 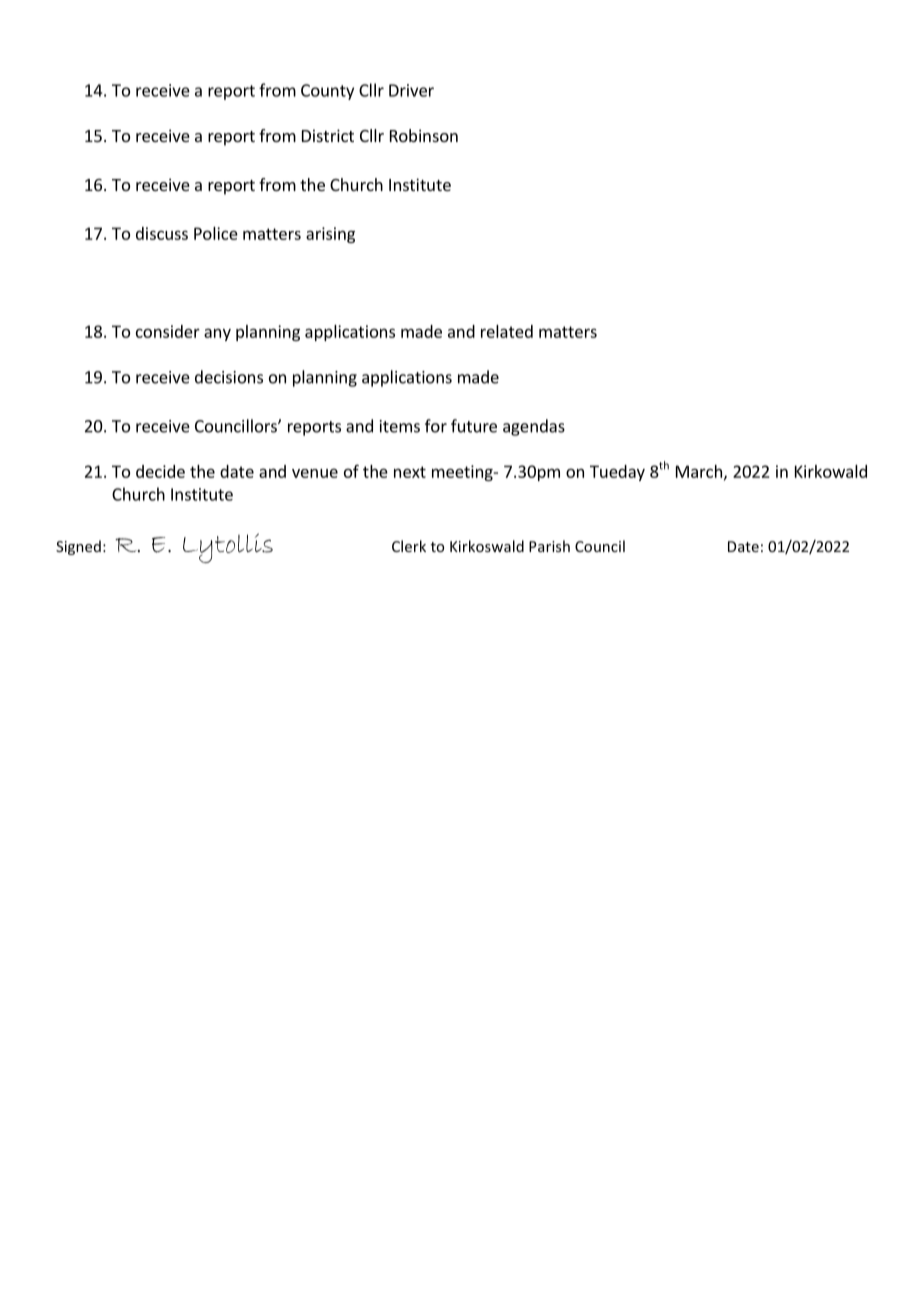 I want to click on Robinson, so click(x=424, y=135).
